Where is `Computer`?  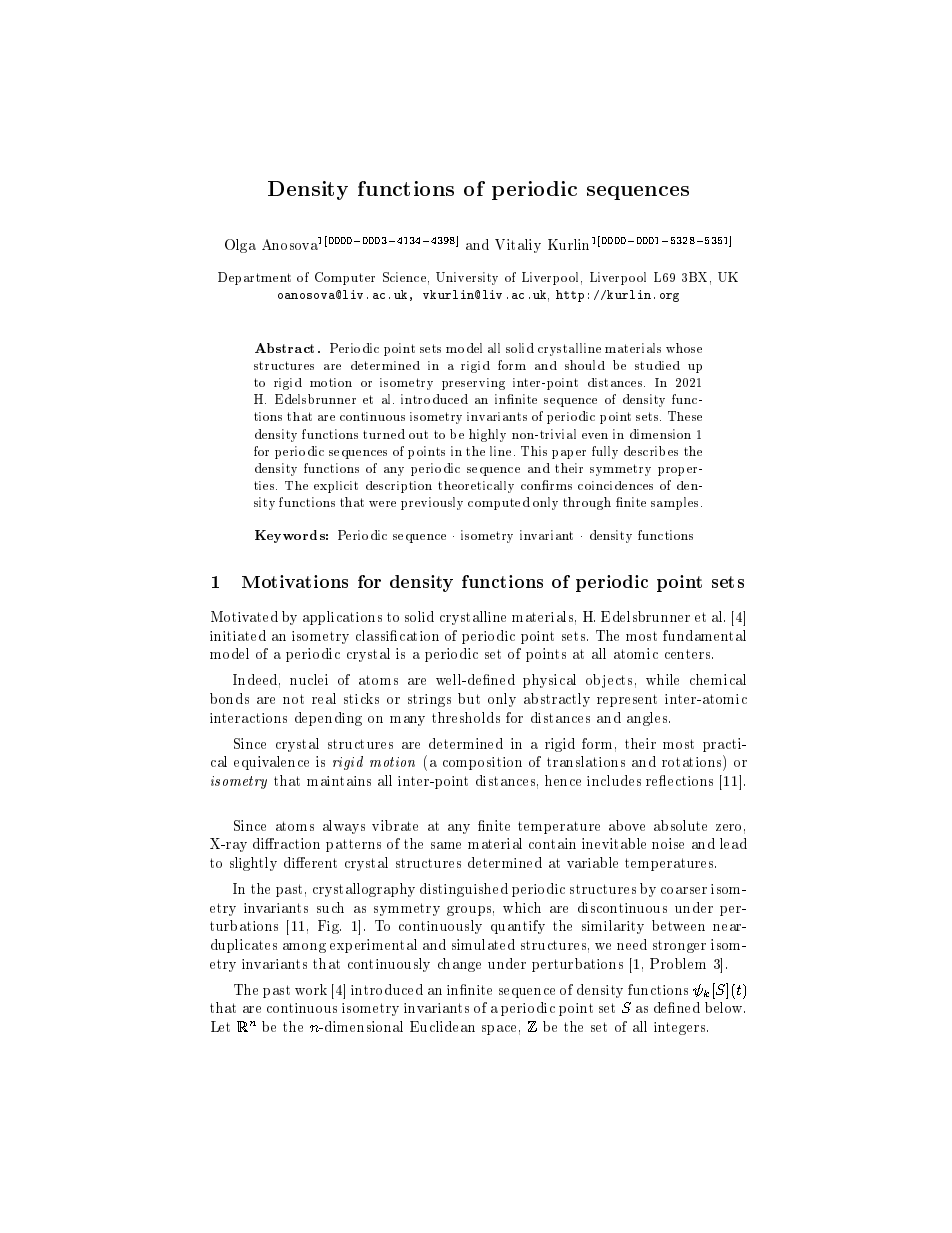
Computer is located at coordinates (345, 278).
